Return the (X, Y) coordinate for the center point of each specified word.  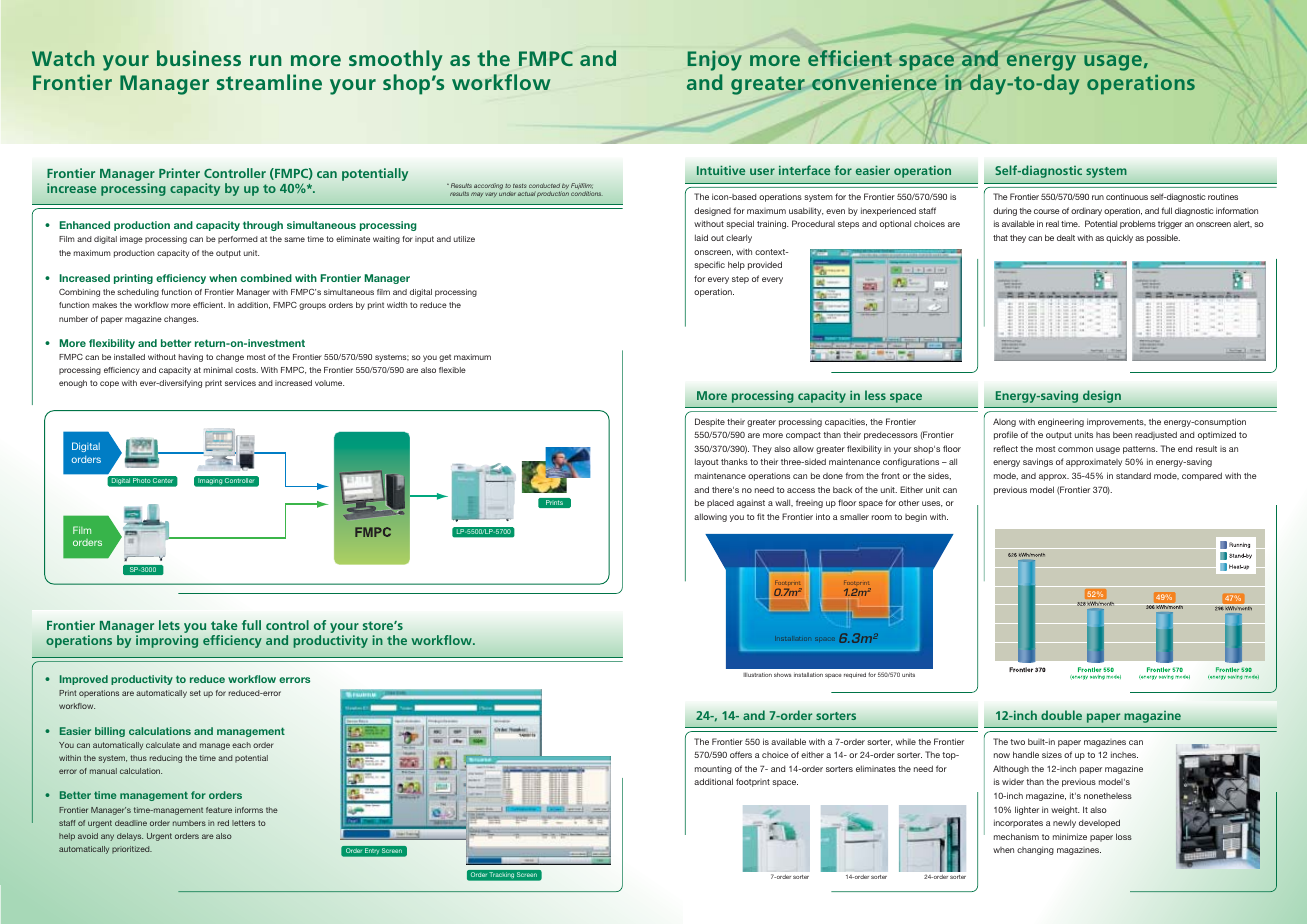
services (240, 383)
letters (243, 823)
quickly (1119, 238)
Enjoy (715, 61)
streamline (269, 82)
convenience (874, 82)
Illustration (757, 674)
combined (266, 278)
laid (701, 237)
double (1061, 715)
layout (706, 462)
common (1075, 449)
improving (167, 641)
